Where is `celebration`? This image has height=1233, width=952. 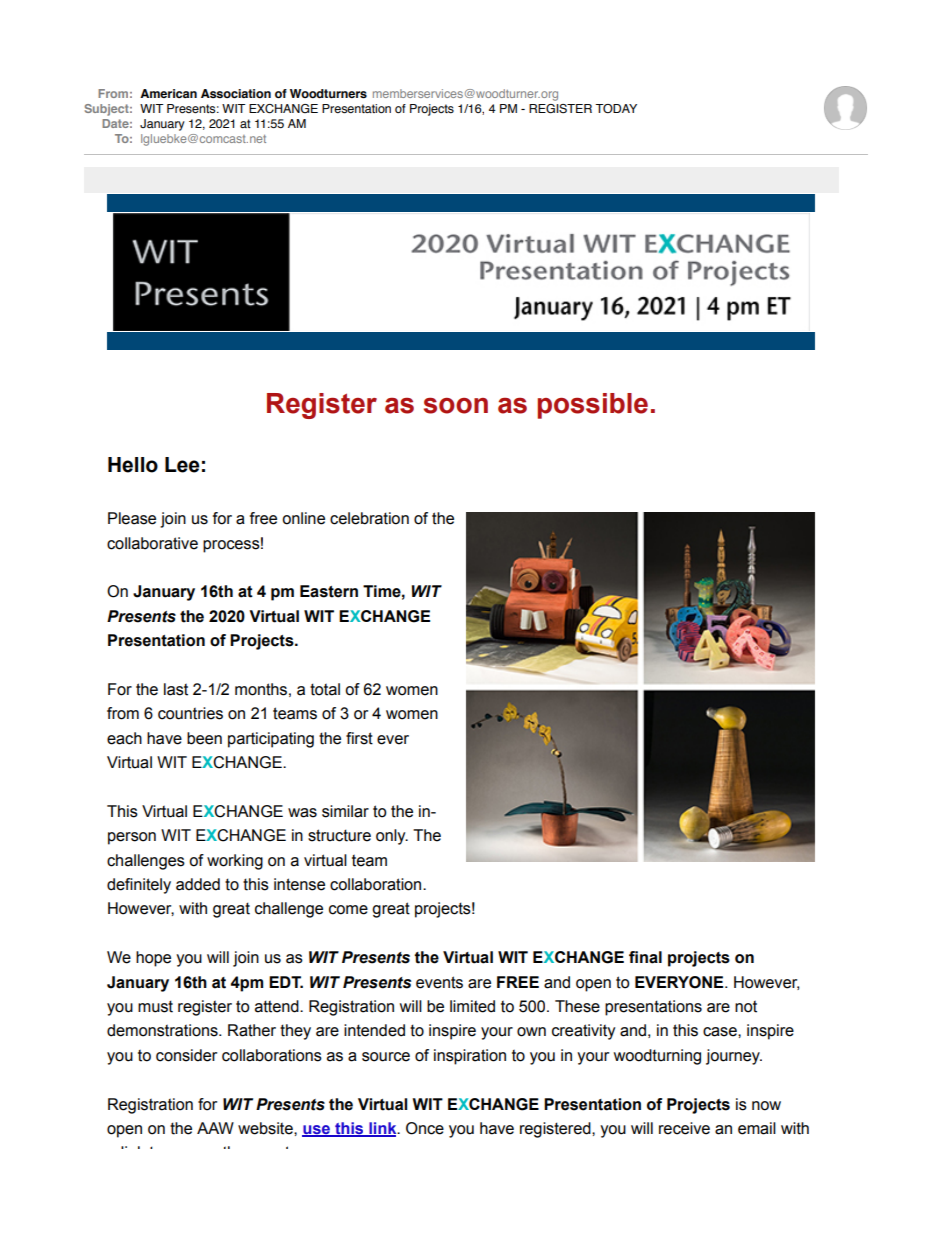 celebration is located at coordinates (369, 518).
